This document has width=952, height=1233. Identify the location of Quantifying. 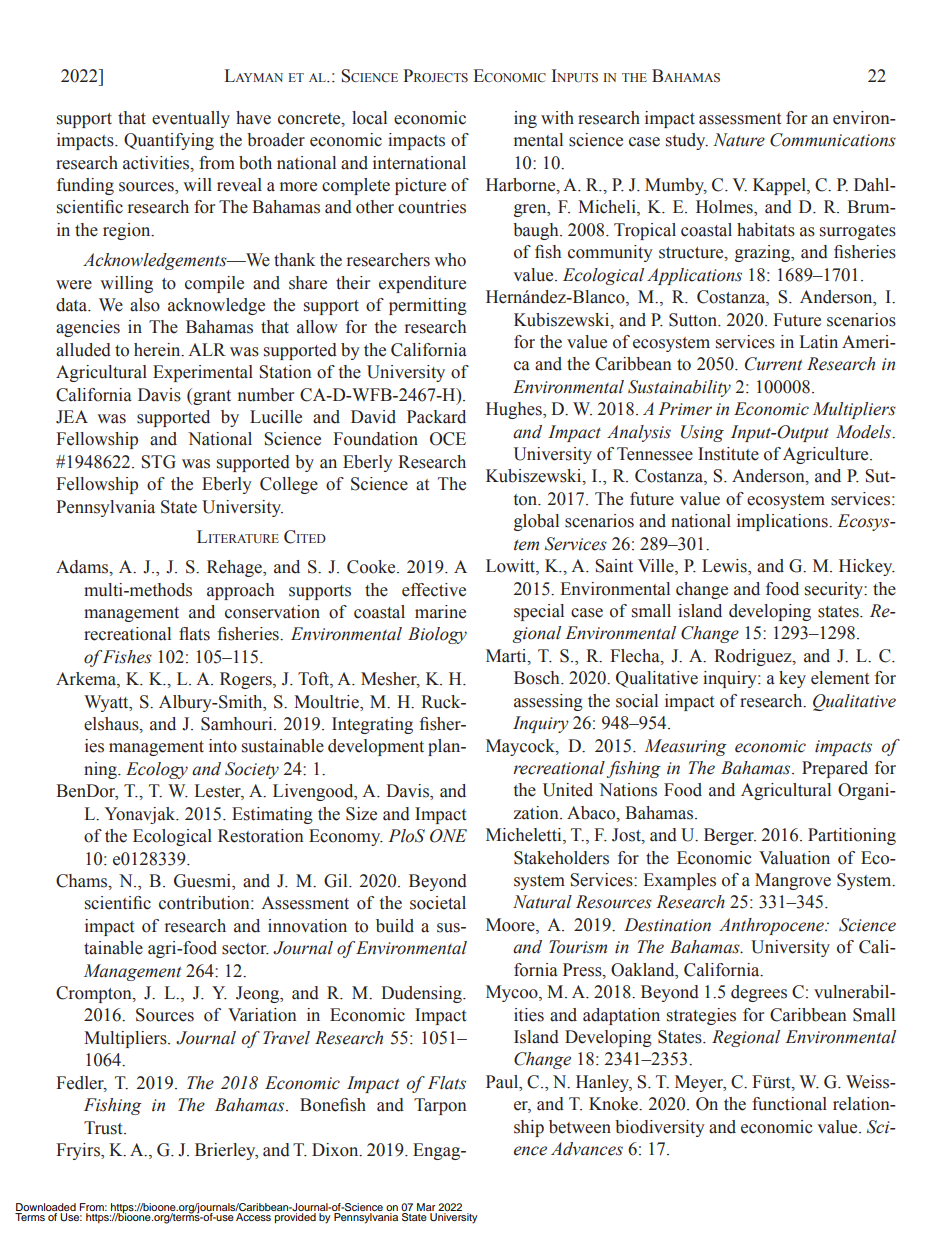
(169, 141).
